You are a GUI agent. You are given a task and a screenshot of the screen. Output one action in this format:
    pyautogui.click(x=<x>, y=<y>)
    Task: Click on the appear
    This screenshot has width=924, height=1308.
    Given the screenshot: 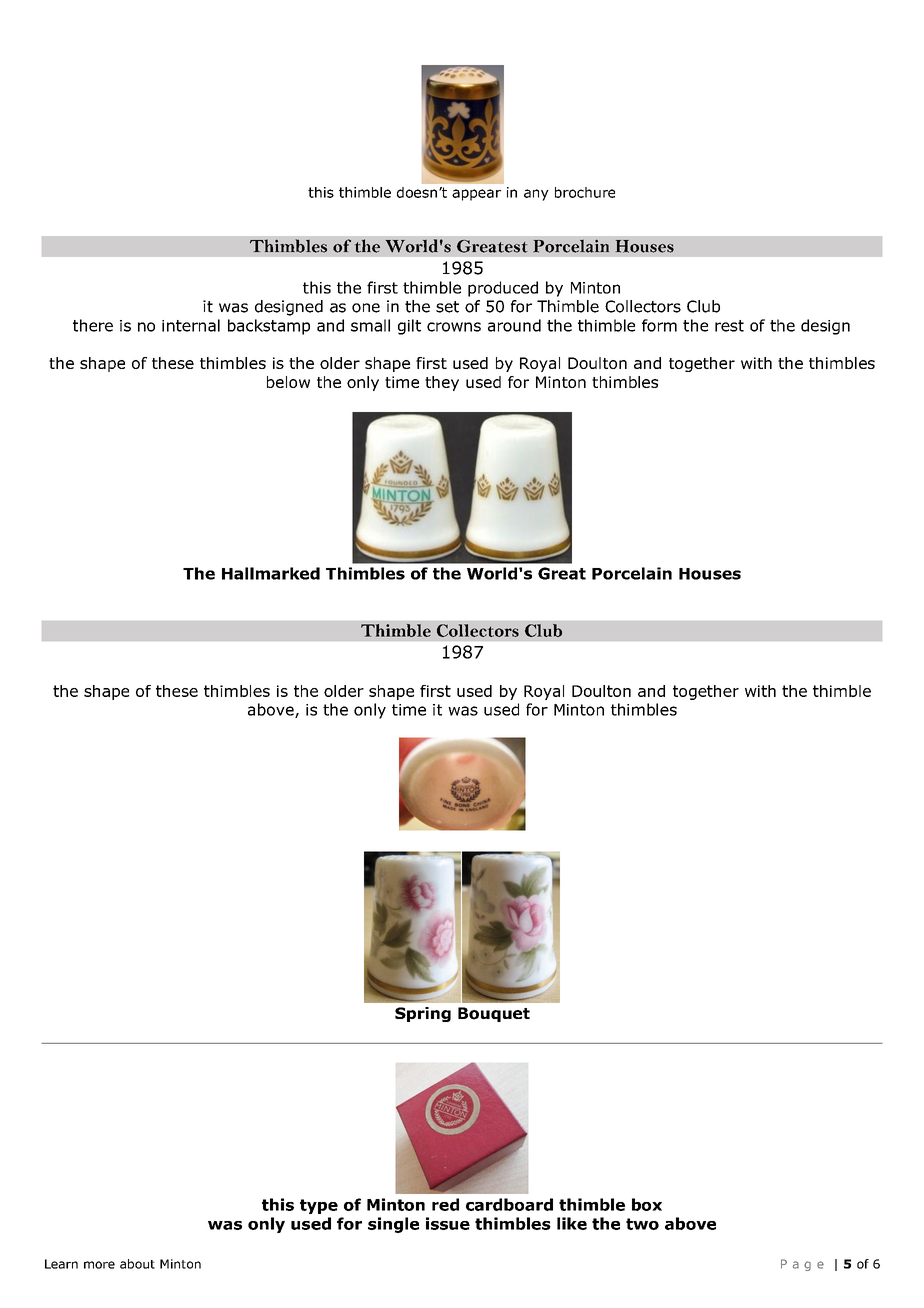 What is the action you would take?
    pyautogui.click(x=476, y=195)
